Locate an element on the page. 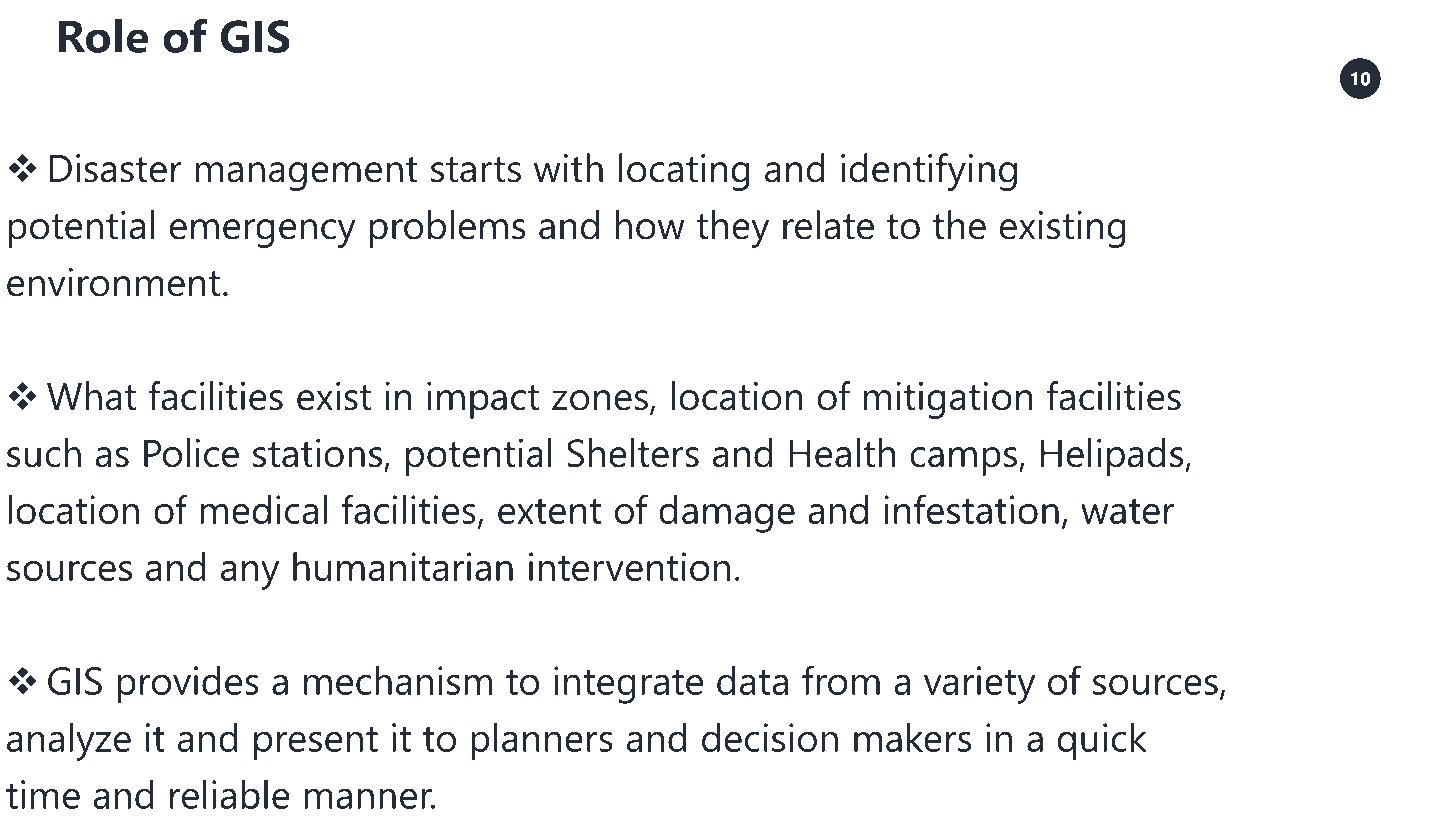 The width and height of the image is (1456, 819). What is located at coordinates (91, 396).
